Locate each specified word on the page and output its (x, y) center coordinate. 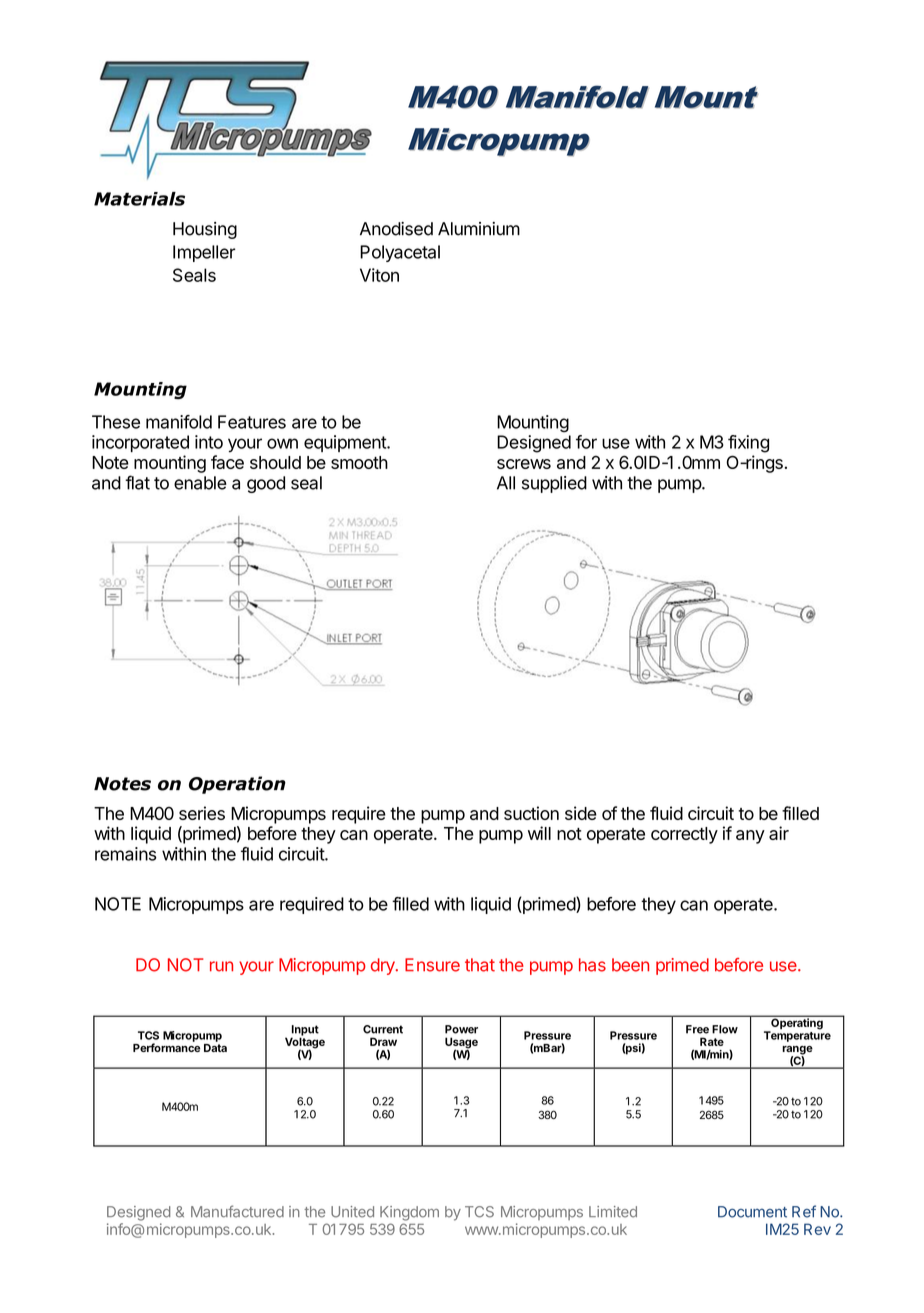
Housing (205, 230)
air (779, 833)
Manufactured (237, 1211)
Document (752, 1212)
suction (531, 813)
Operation (237, 785)
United (352, 1212)
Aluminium (479, 229)
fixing (748, 444)
